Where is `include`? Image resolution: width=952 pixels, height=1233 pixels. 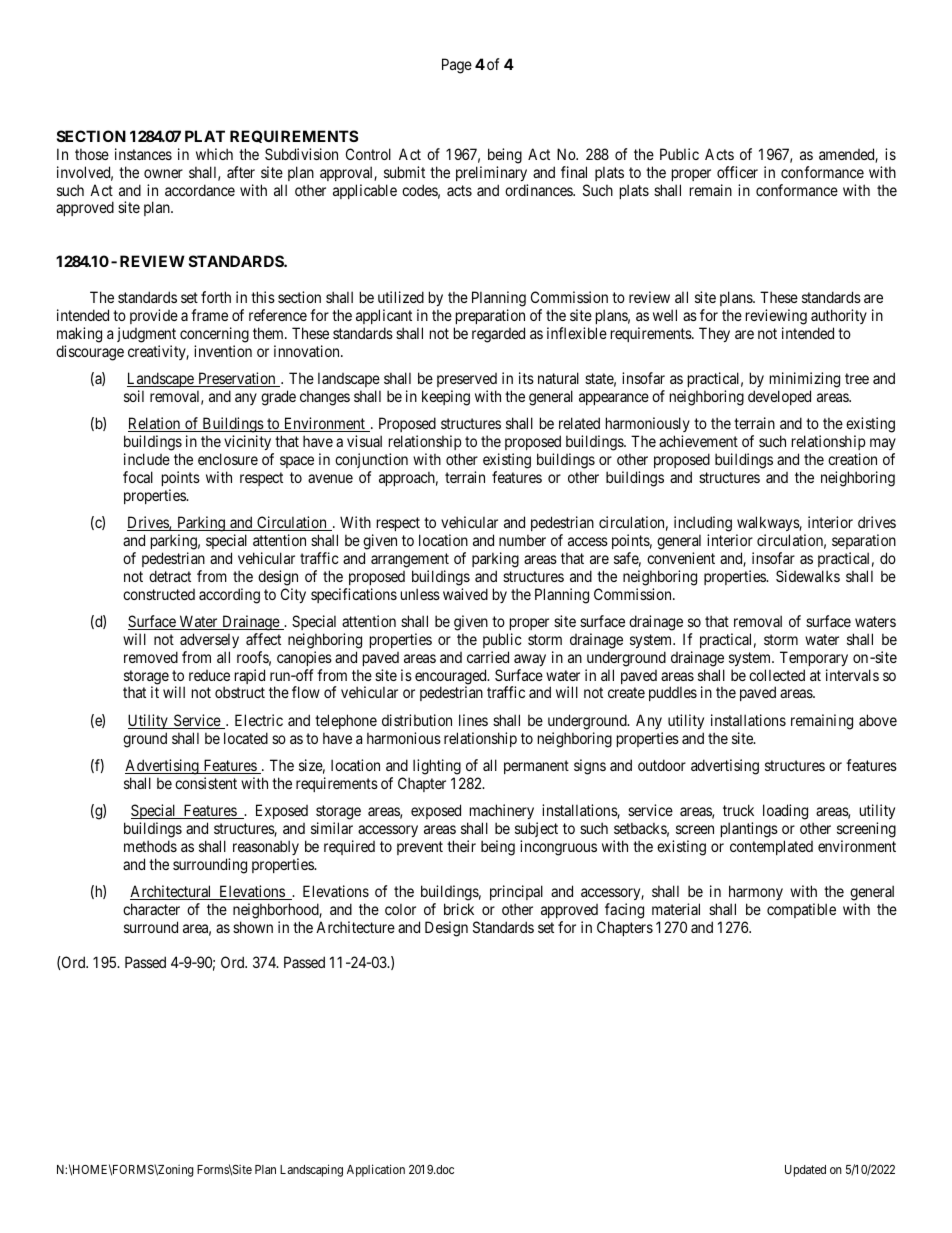
include is located at coordinates (147, 459).
